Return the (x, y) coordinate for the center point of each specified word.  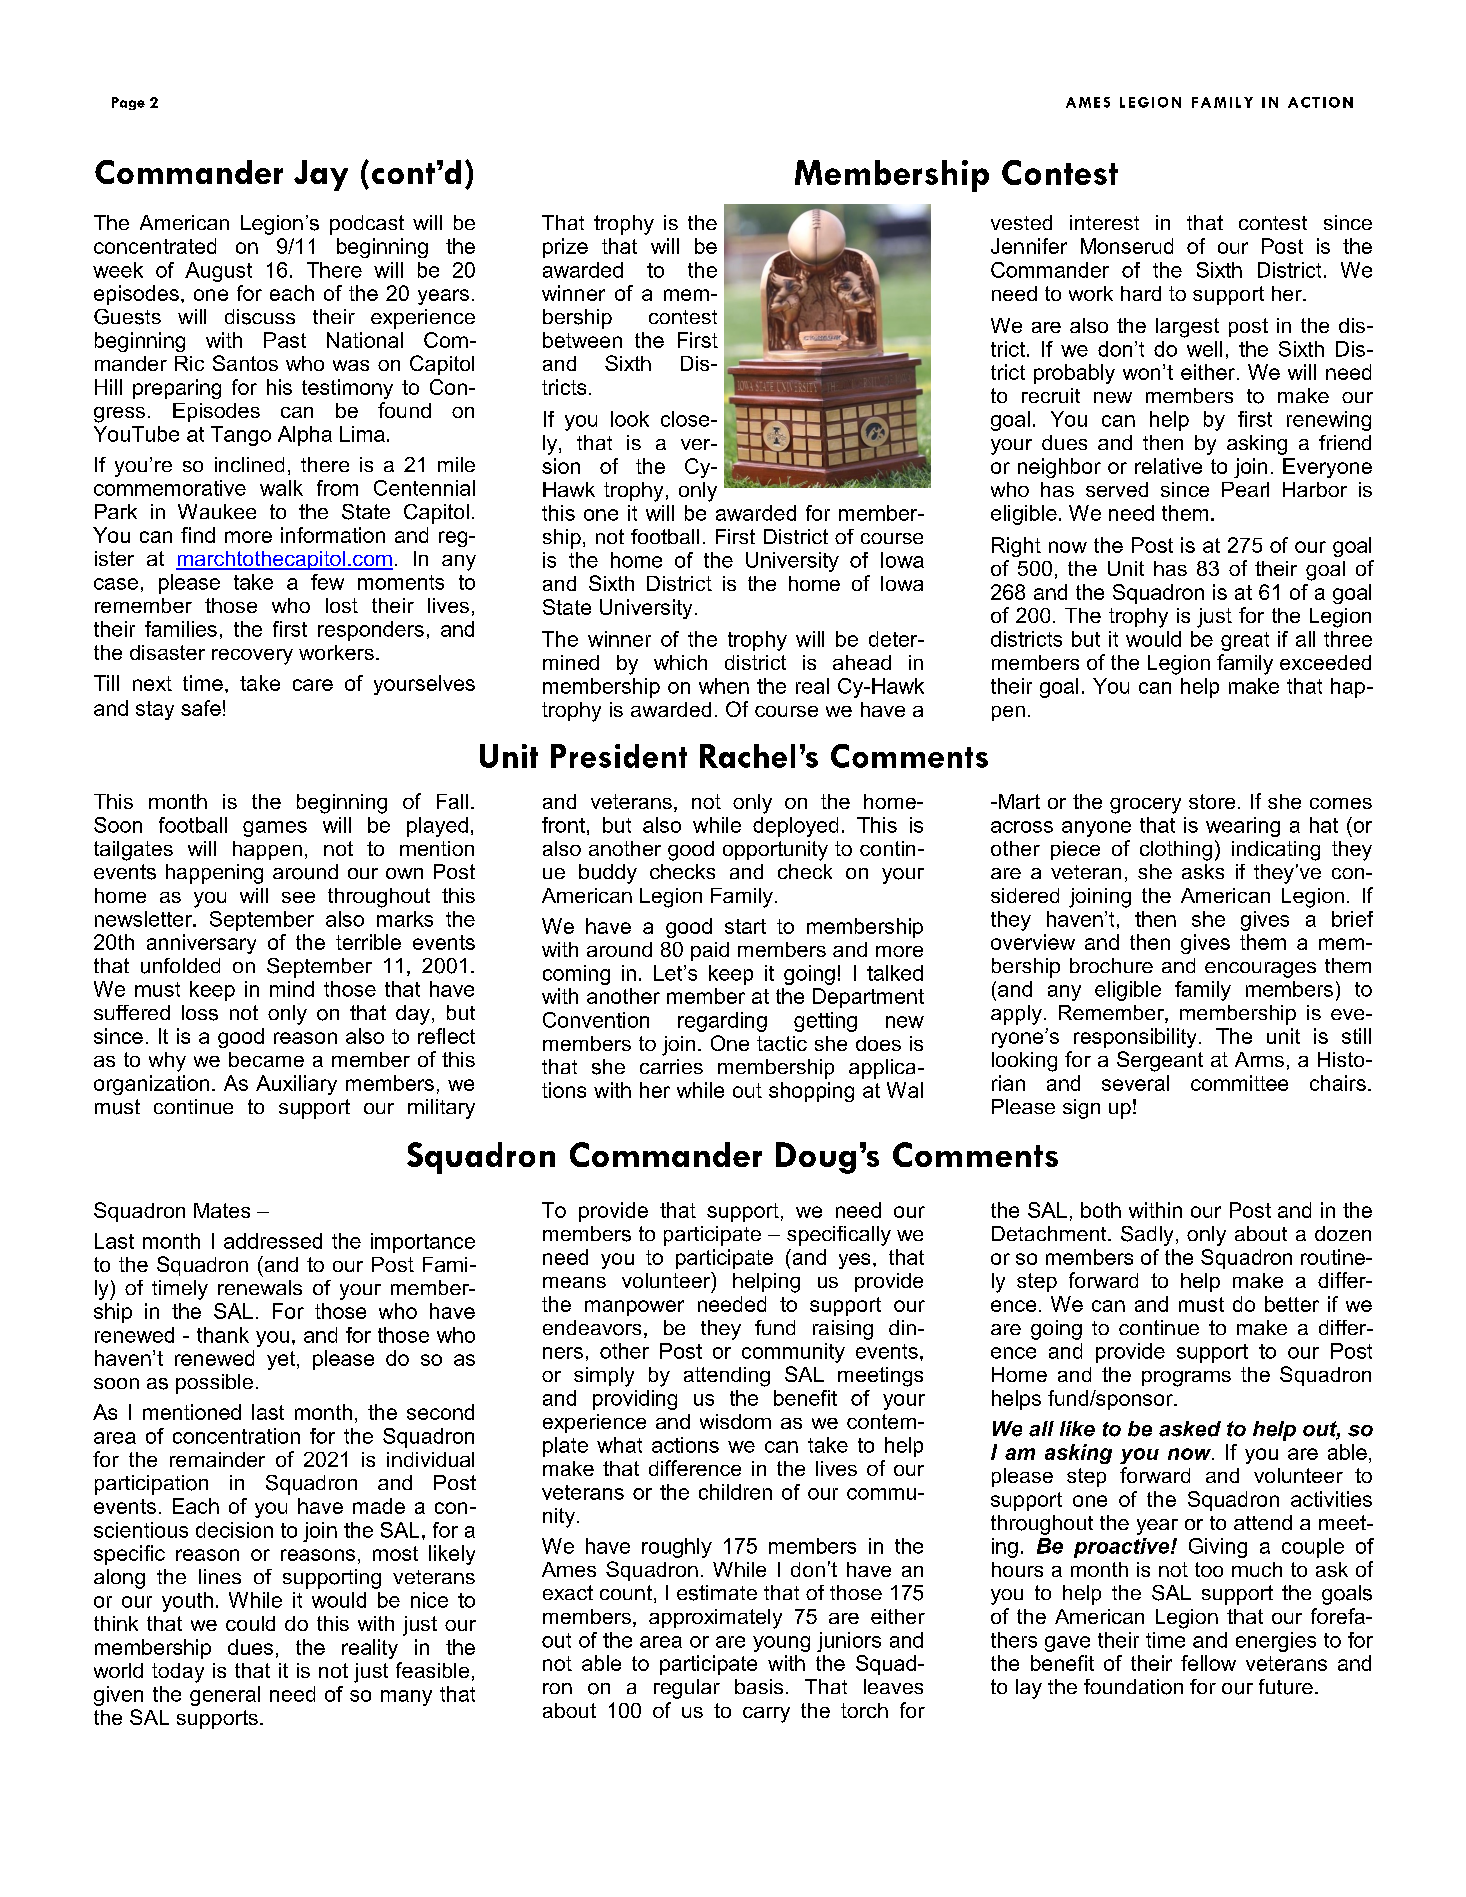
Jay (321, 175)
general (225, 1696)
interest (1104, 222)
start (745, 926)
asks (1203, 871)
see (298, 897)
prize (565, 248)
